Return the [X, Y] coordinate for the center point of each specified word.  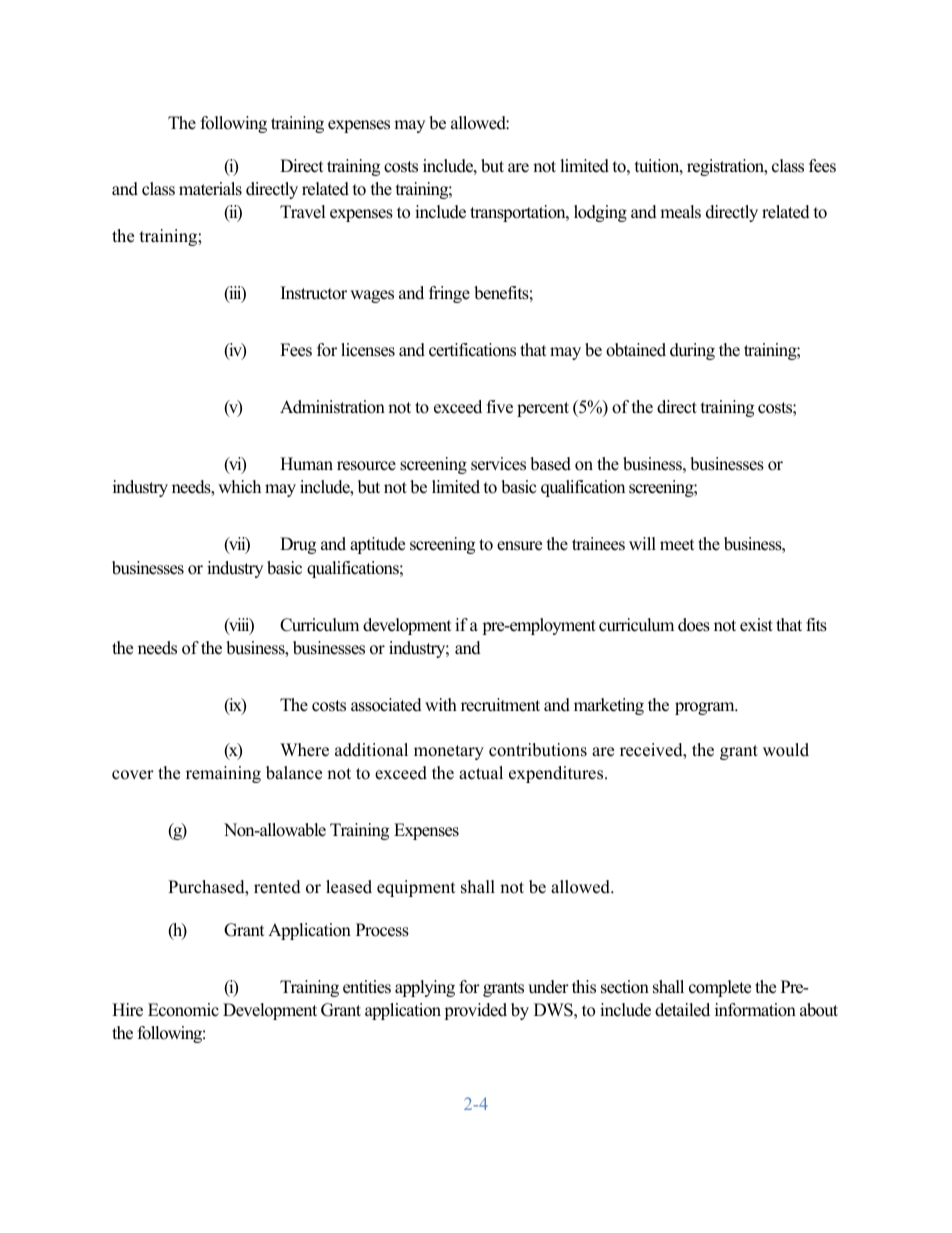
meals [680, 212]
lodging [600, 213]
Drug [298, 545]
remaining [223, 774]
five [500, 407]
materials [210, 189]
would [786, 750]
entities [367, 987]
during [692, 351]
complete [720, 988]
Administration [332, 407]
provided [475, 1011]
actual [481, 773]
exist [756, 625]
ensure [519, 546]
